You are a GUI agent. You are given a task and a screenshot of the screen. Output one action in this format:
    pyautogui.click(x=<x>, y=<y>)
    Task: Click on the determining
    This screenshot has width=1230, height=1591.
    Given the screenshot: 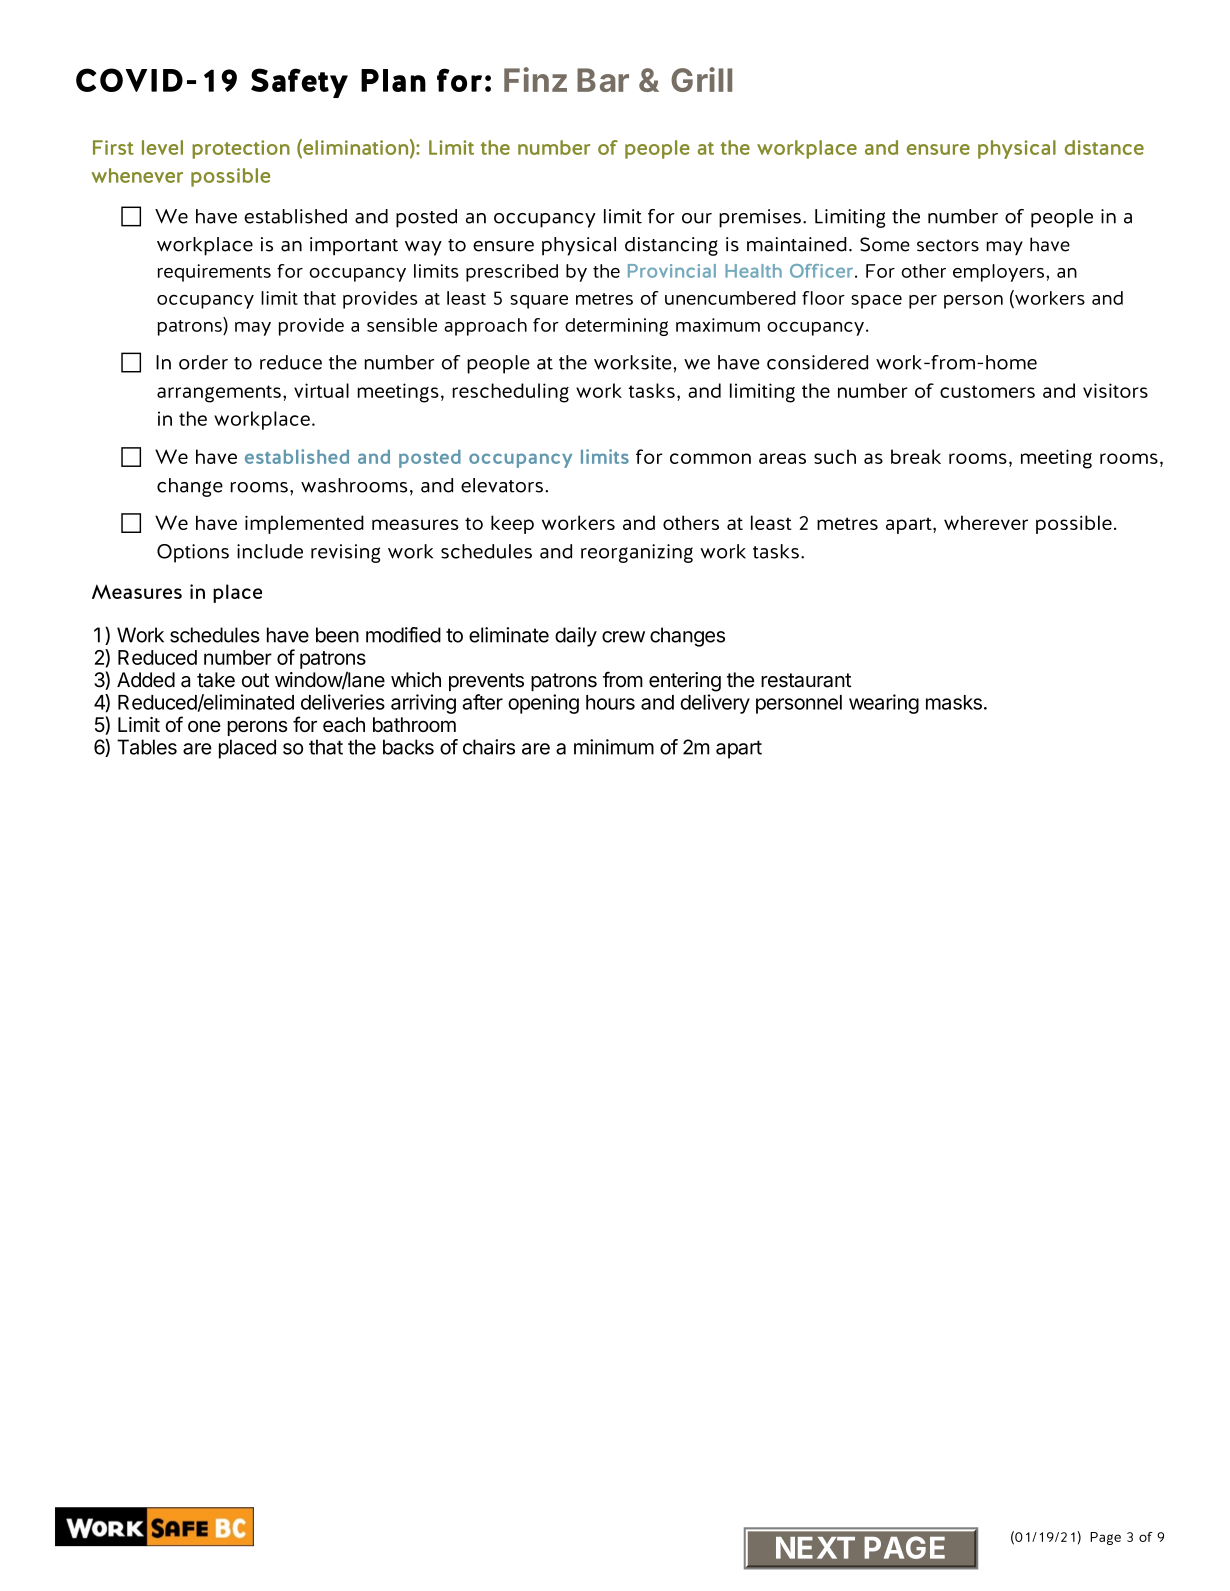 What is the action you would take?
    pyautogui.click(x=616, y=327)
